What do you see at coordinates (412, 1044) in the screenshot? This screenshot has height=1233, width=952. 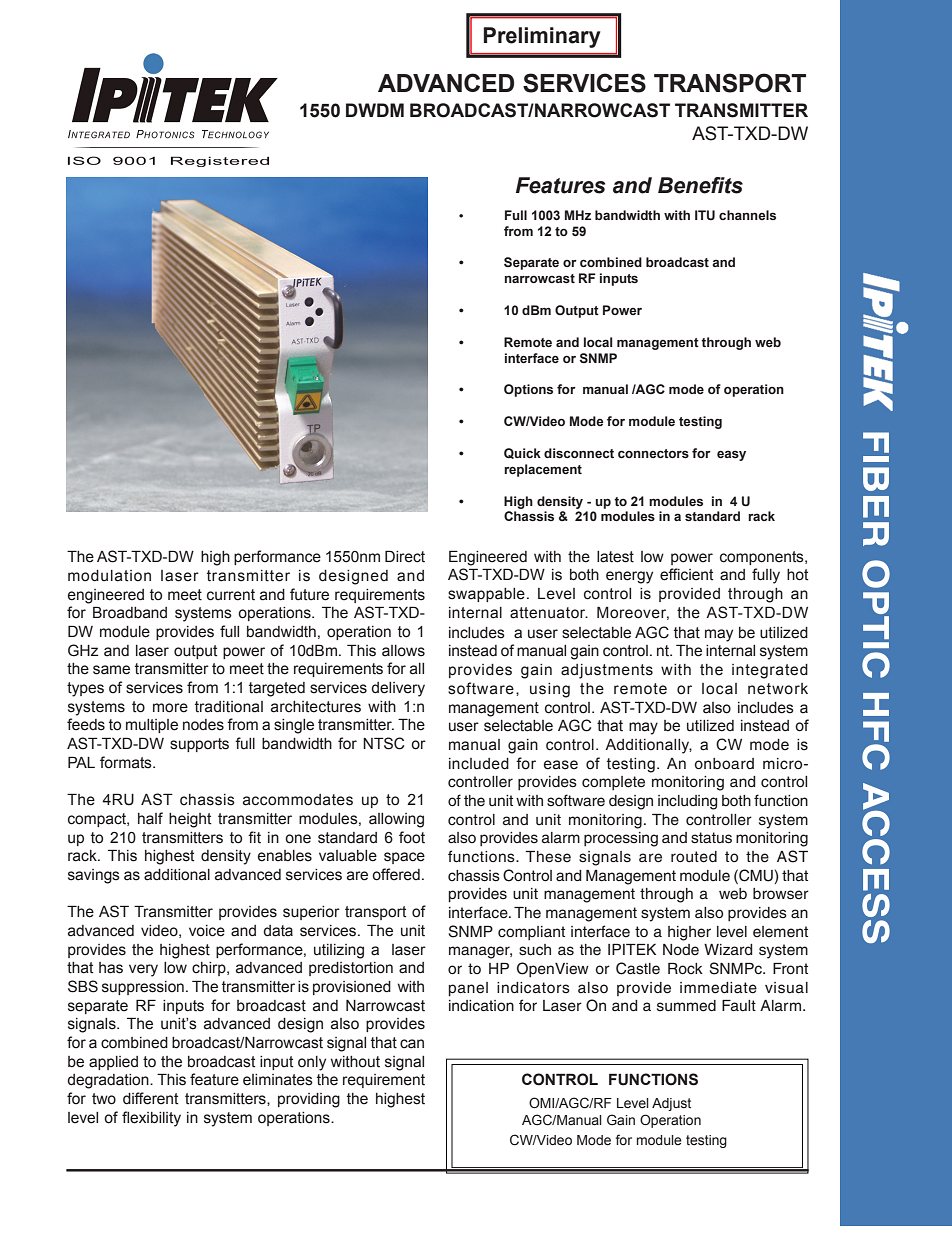 I see `can` at bounding box center [412, 1044].
